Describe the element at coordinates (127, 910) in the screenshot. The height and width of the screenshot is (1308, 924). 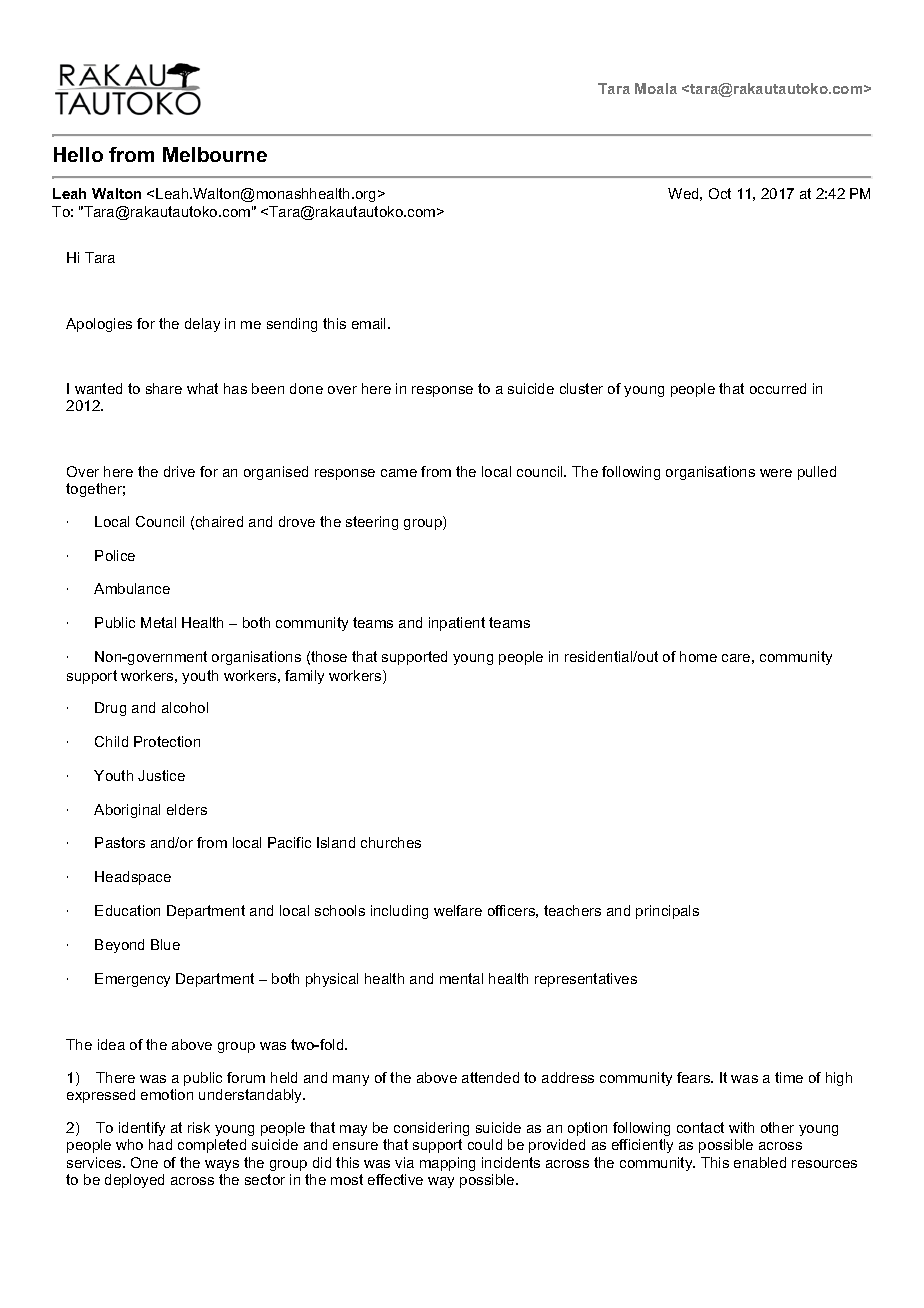
I see `Education` at that location.
